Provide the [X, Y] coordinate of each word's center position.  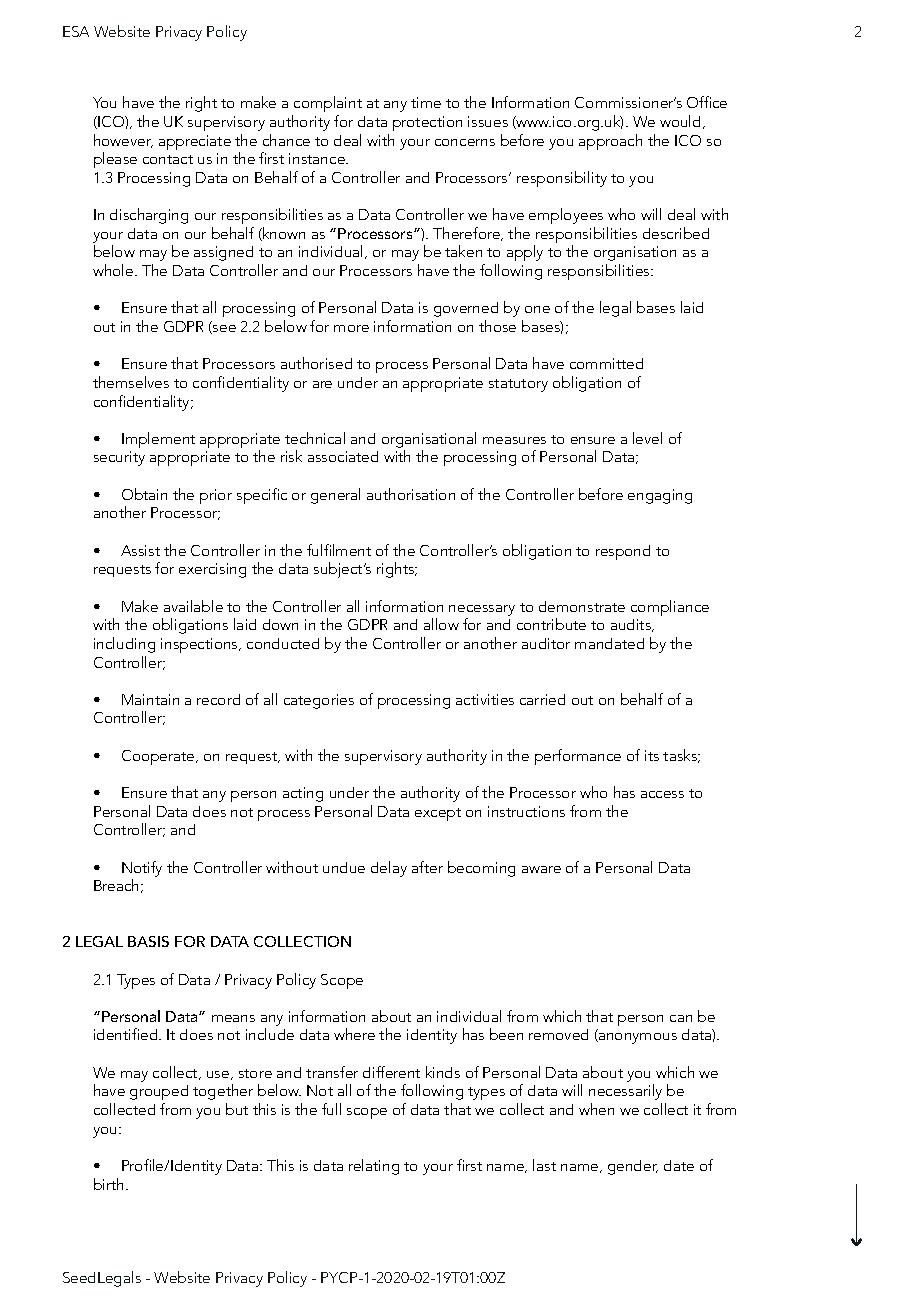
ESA [76, 31]
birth [110, 1184]
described [676, 233]
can [681, 1018]
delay [389, 869]
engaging [660, 496]
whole [114, 270]
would [682, 122]
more [351, 328]
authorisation [411, 494]
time [426, 102]
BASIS [148, 941]
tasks [681, 756]
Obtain [144, 494]
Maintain [150, 699]
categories [319, 701]
